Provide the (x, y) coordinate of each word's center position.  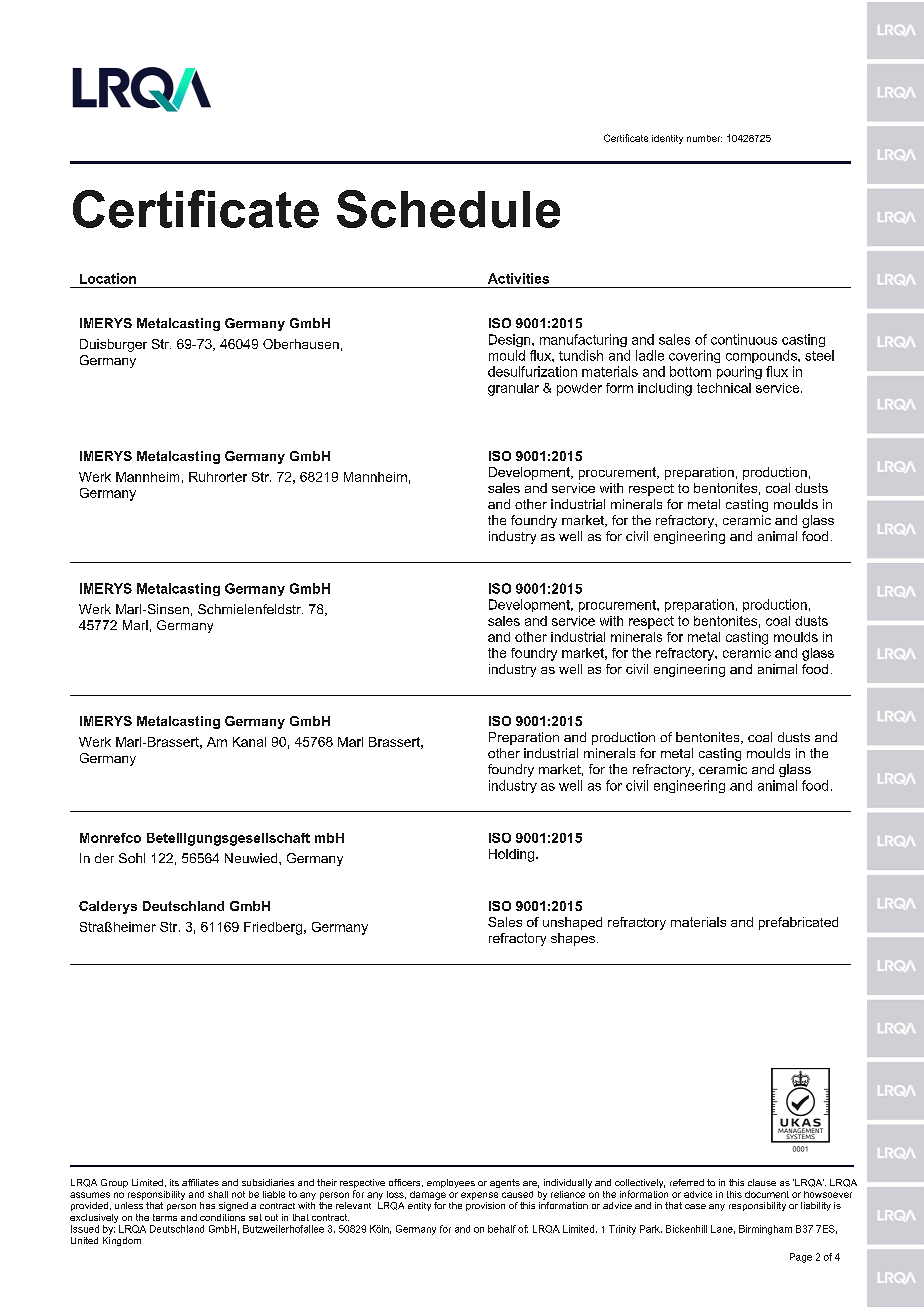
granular (513, 389)
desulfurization (532, 371)
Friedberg (273, 928)
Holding (513, 855)
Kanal (249, 742)
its (174, 1182)
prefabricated (798, 923)
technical (724, 388)
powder (579, 389)
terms (165, 1217)
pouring (739, 372)
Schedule (448, 209)
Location (108, 278)
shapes (574, 939)
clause (762, 1182)
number (704, 138)
